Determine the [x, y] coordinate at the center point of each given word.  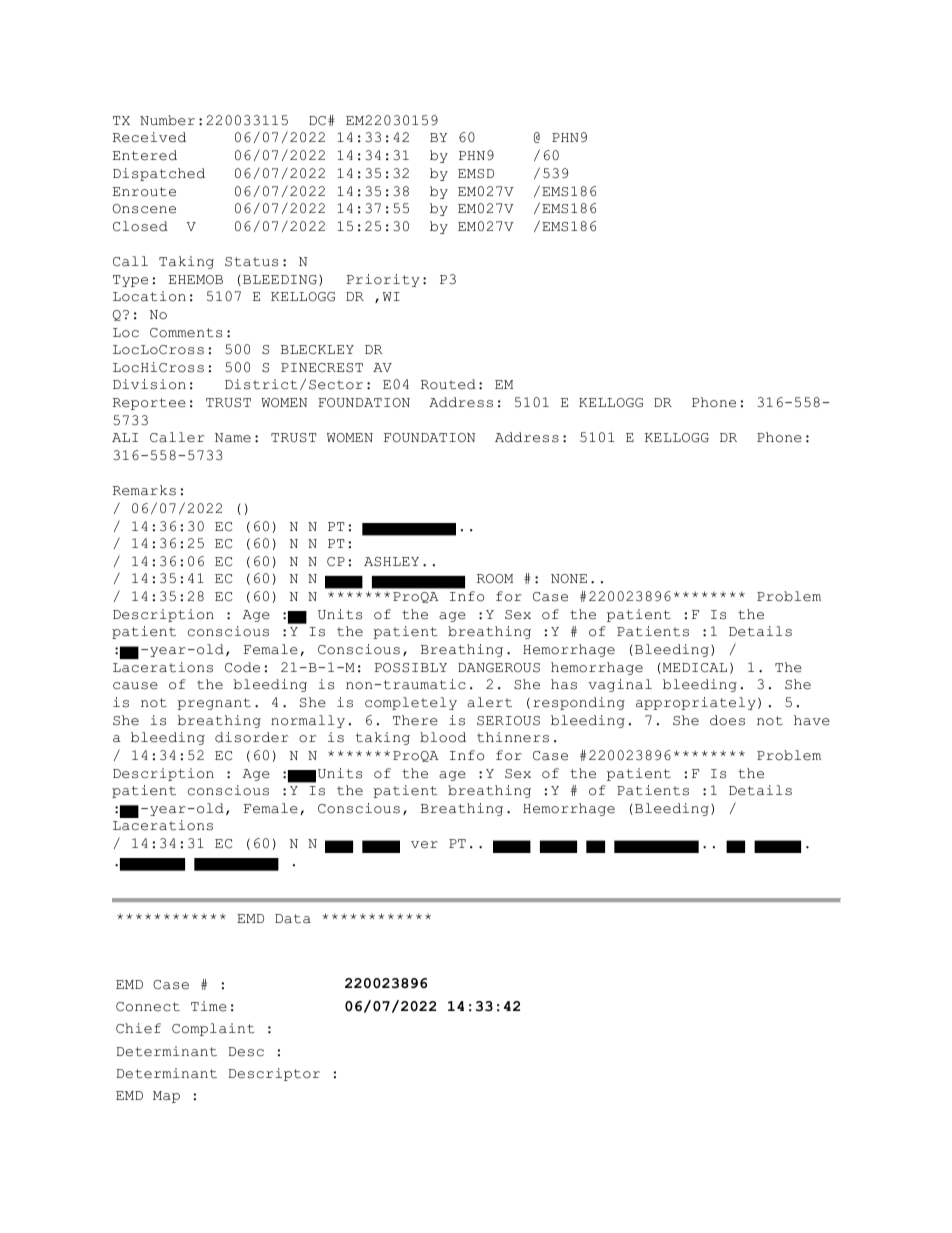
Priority [383, 280]
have [812, 720]
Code [242, 667]
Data [293, 919]
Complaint [213, 1029]
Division [149, 384]
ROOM [495, 579]
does [727, 720]
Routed [448, 384]
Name [233, 438]
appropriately [696, 703]
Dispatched [159, 174]
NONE [569, 579]
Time [209, 1006]
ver [424, 845]
